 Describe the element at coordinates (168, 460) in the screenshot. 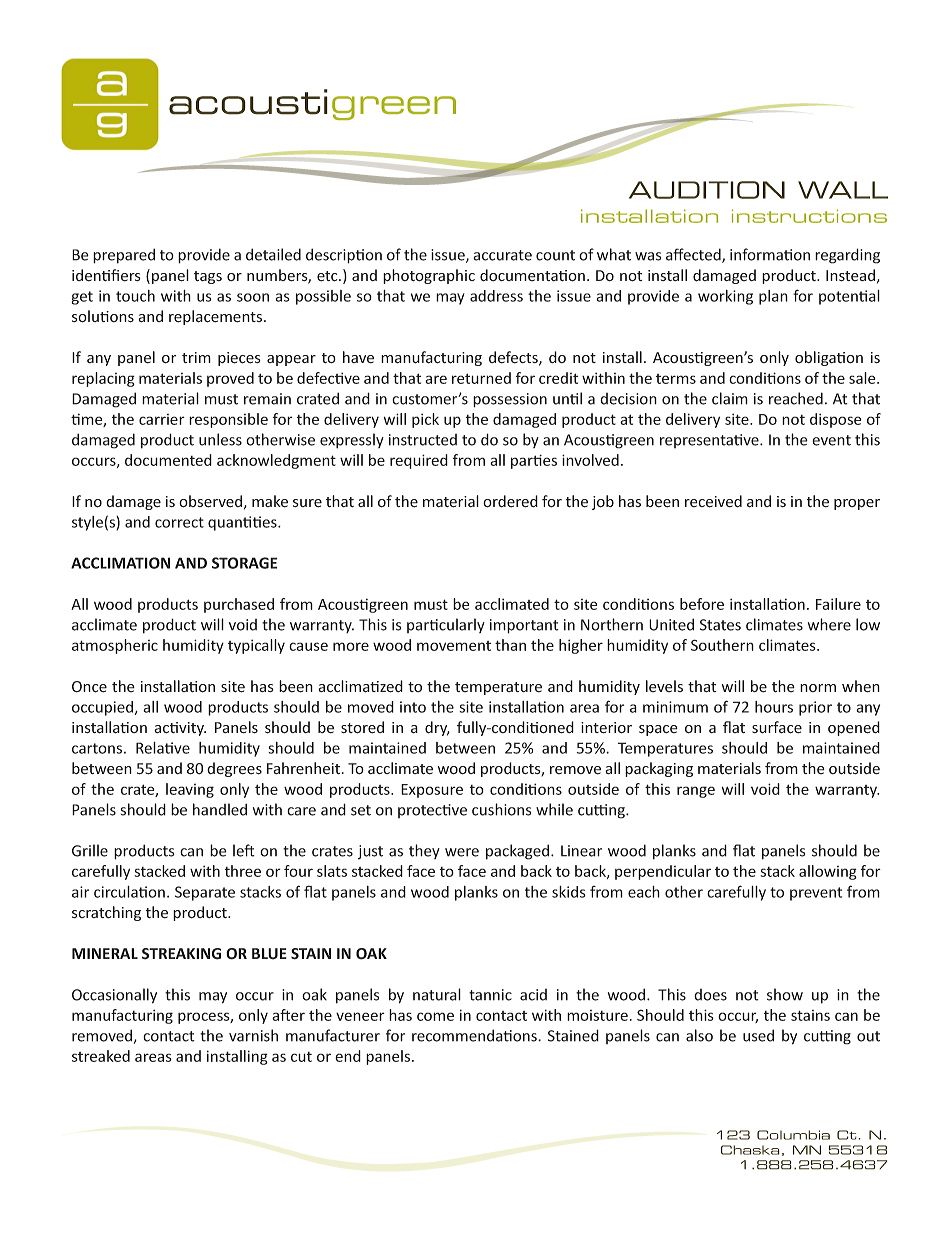

I see `documented` at that location.
